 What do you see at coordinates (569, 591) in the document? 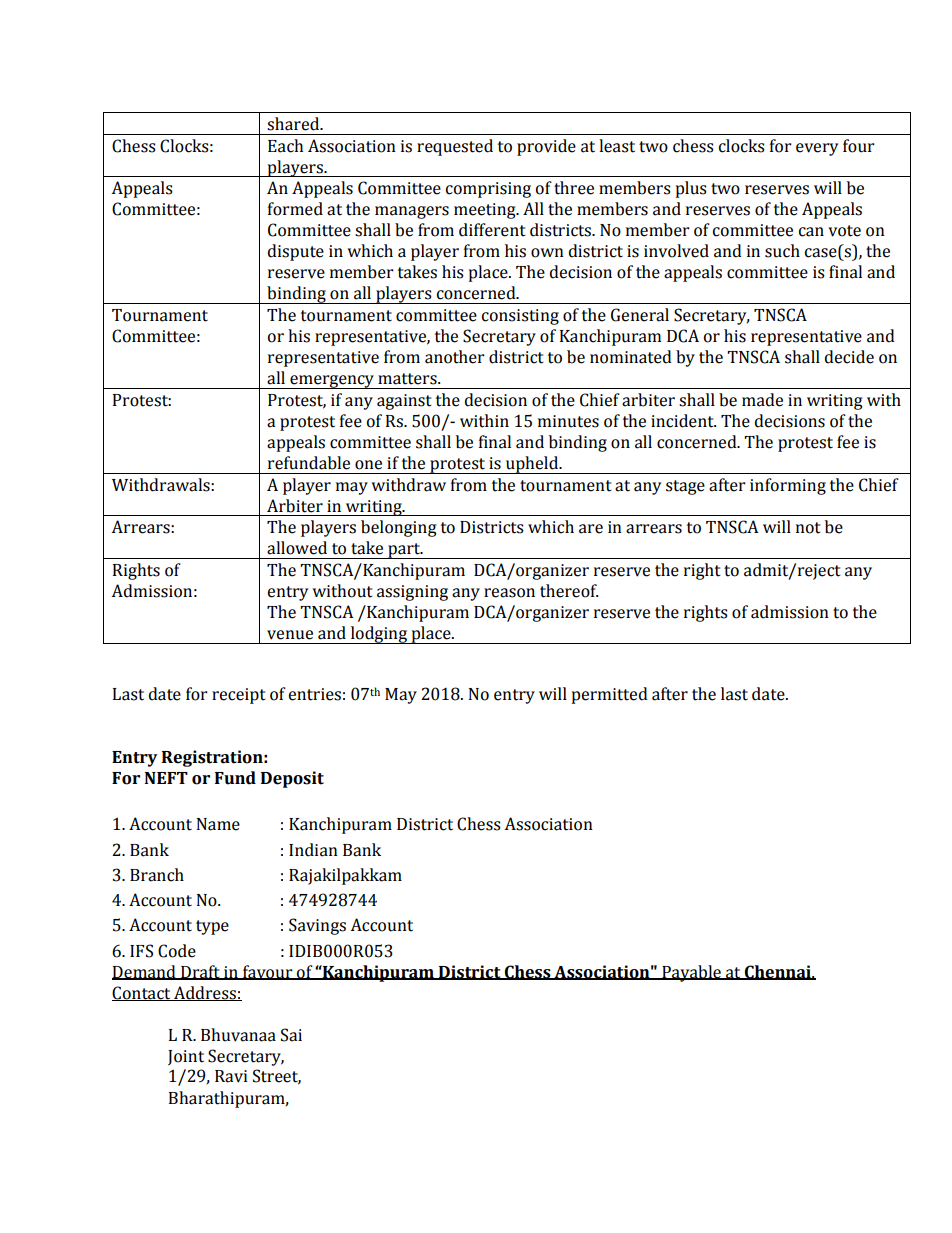
I see `thereof` at bounding box center [569, 591].
